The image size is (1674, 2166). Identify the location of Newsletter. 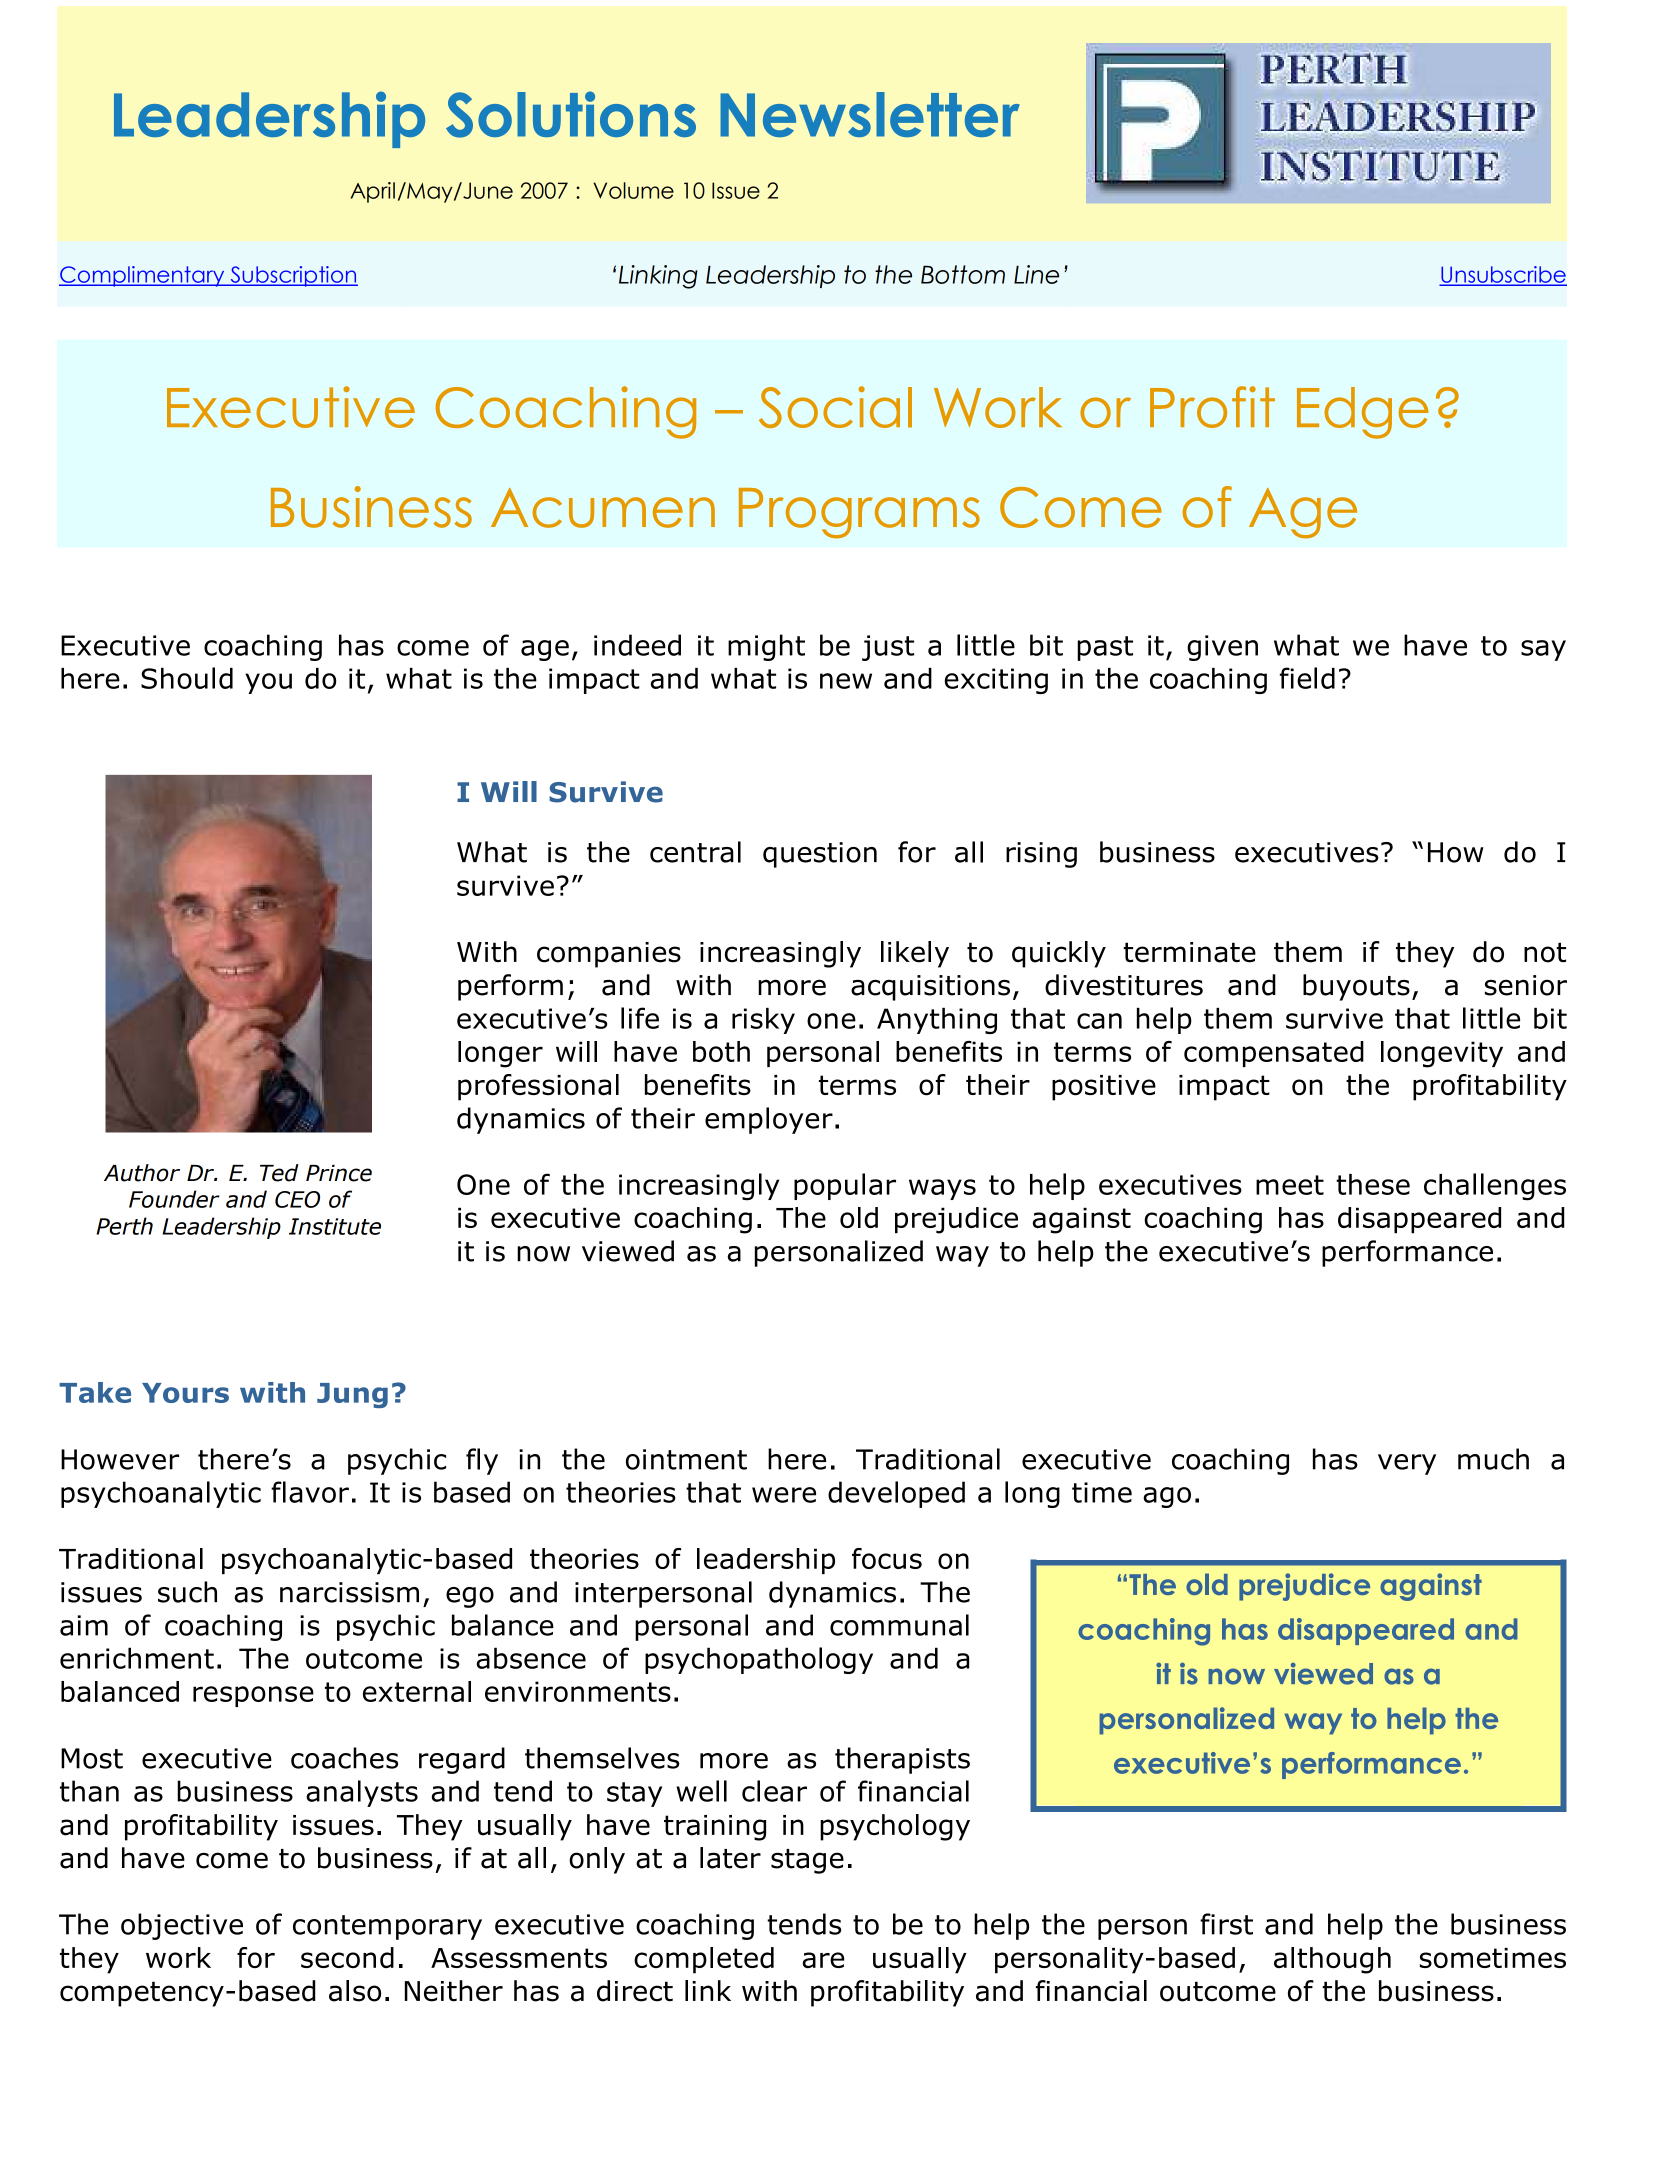
(870, 114).
